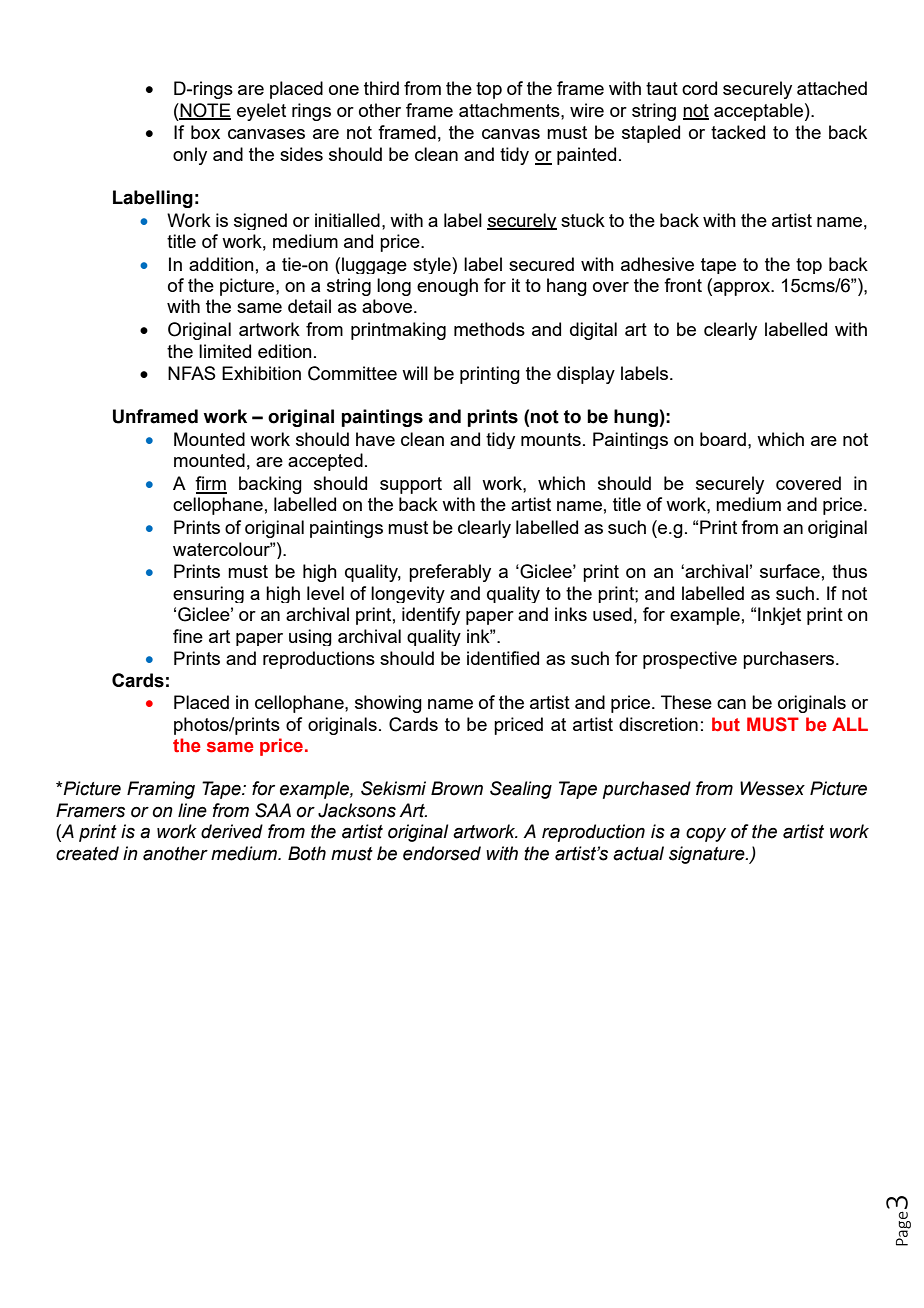 The image size is (924, 1308). Describe the element at coordinates (192, 810) in the screenshot. I see `line` at that location.
